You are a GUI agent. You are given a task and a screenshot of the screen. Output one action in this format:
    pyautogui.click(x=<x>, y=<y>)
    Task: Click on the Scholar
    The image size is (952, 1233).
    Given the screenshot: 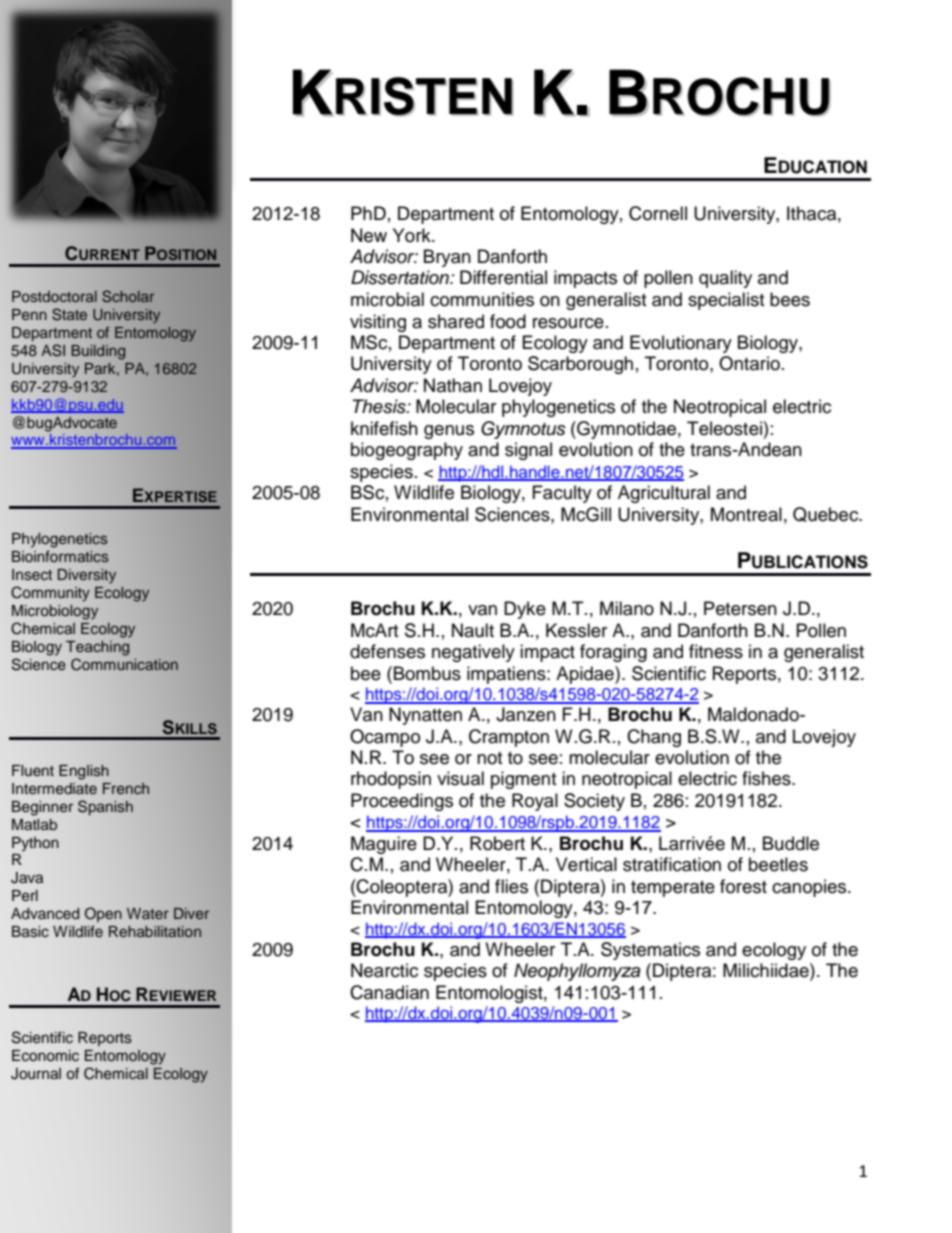 What is the action you would take?
    pyautogui.click(x=128, y=296)
